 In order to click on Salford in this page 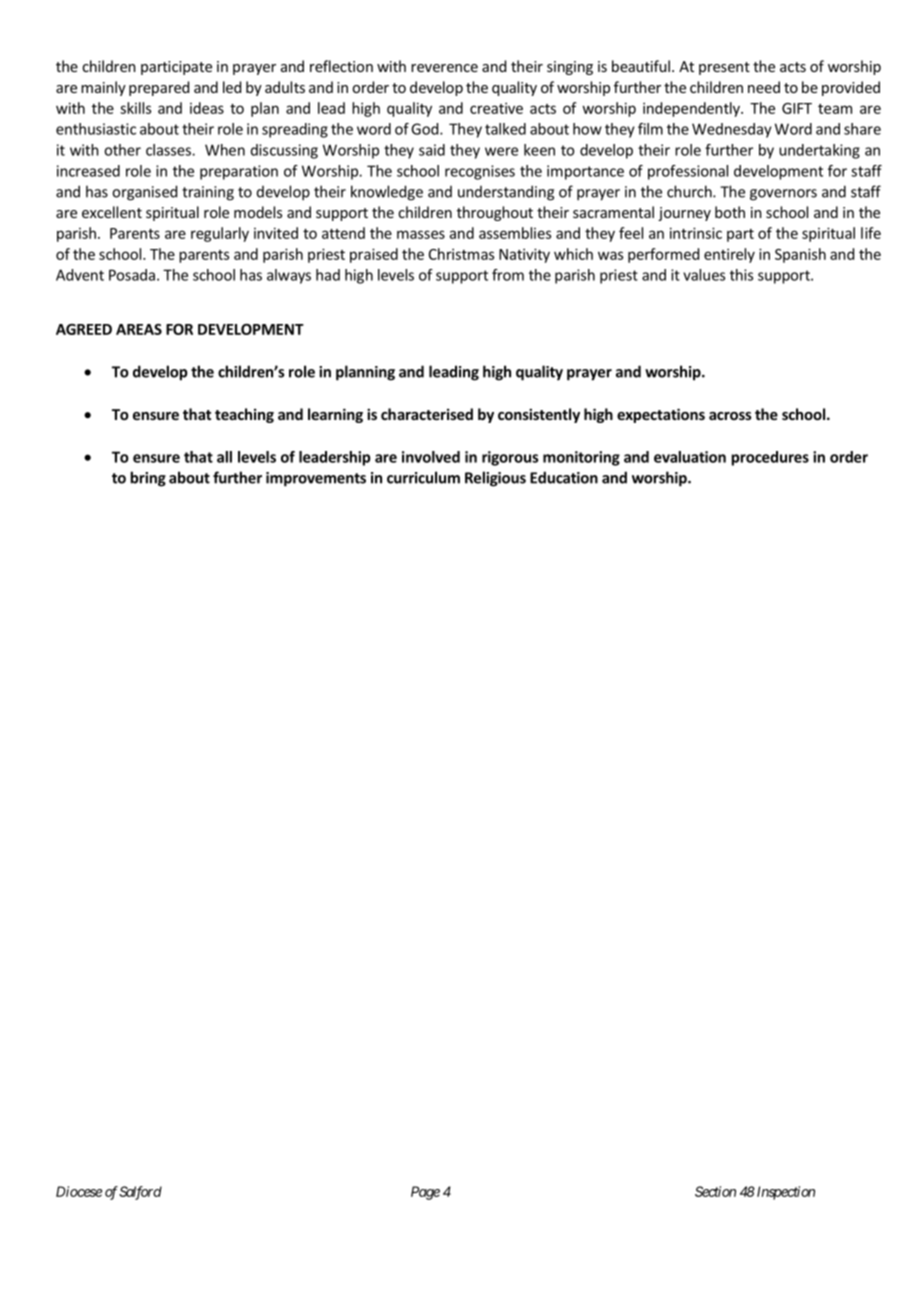, I will do `click(140, 1193)`.
